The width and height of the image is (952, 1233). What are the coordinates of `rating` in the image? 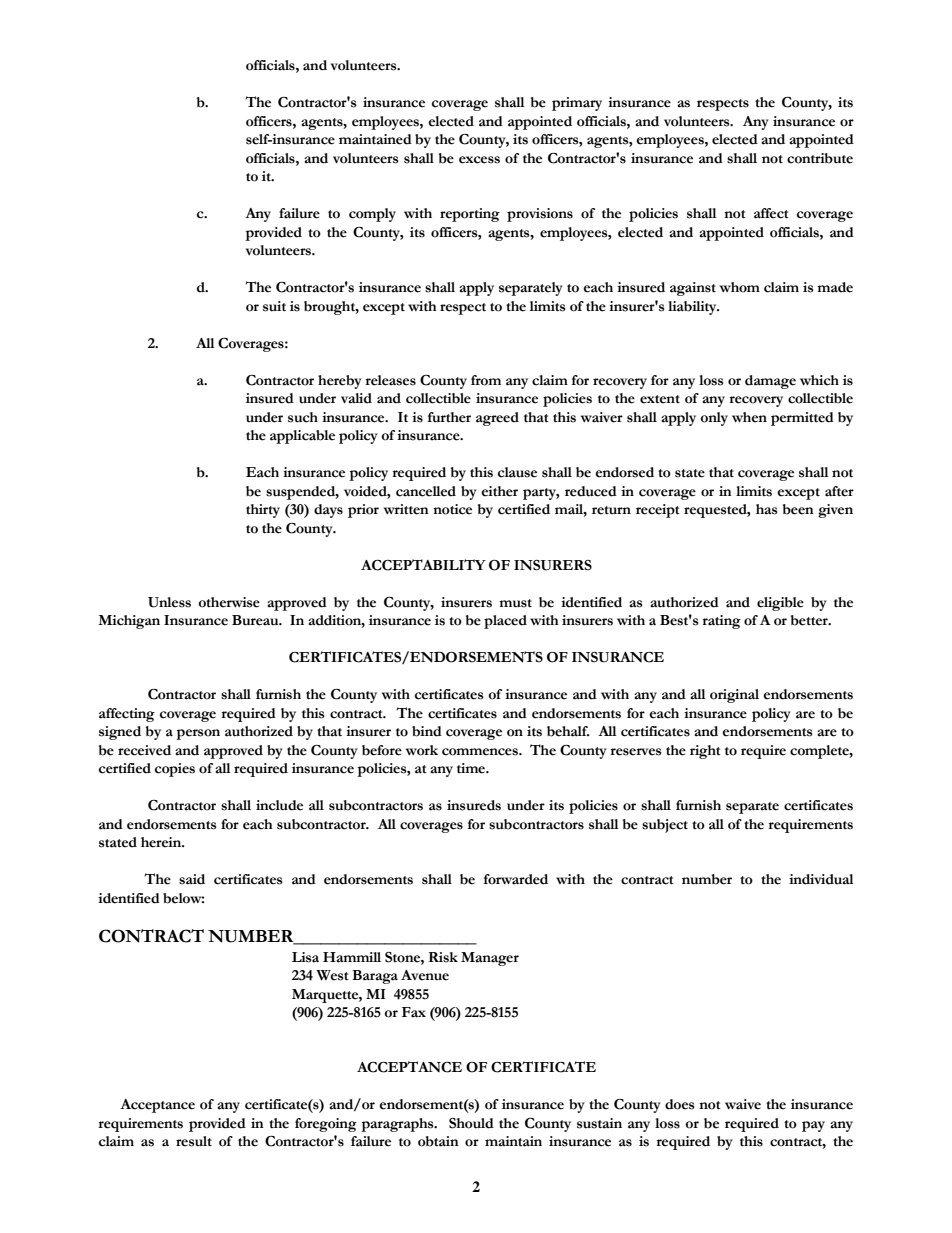 It's located at (721, 622).
